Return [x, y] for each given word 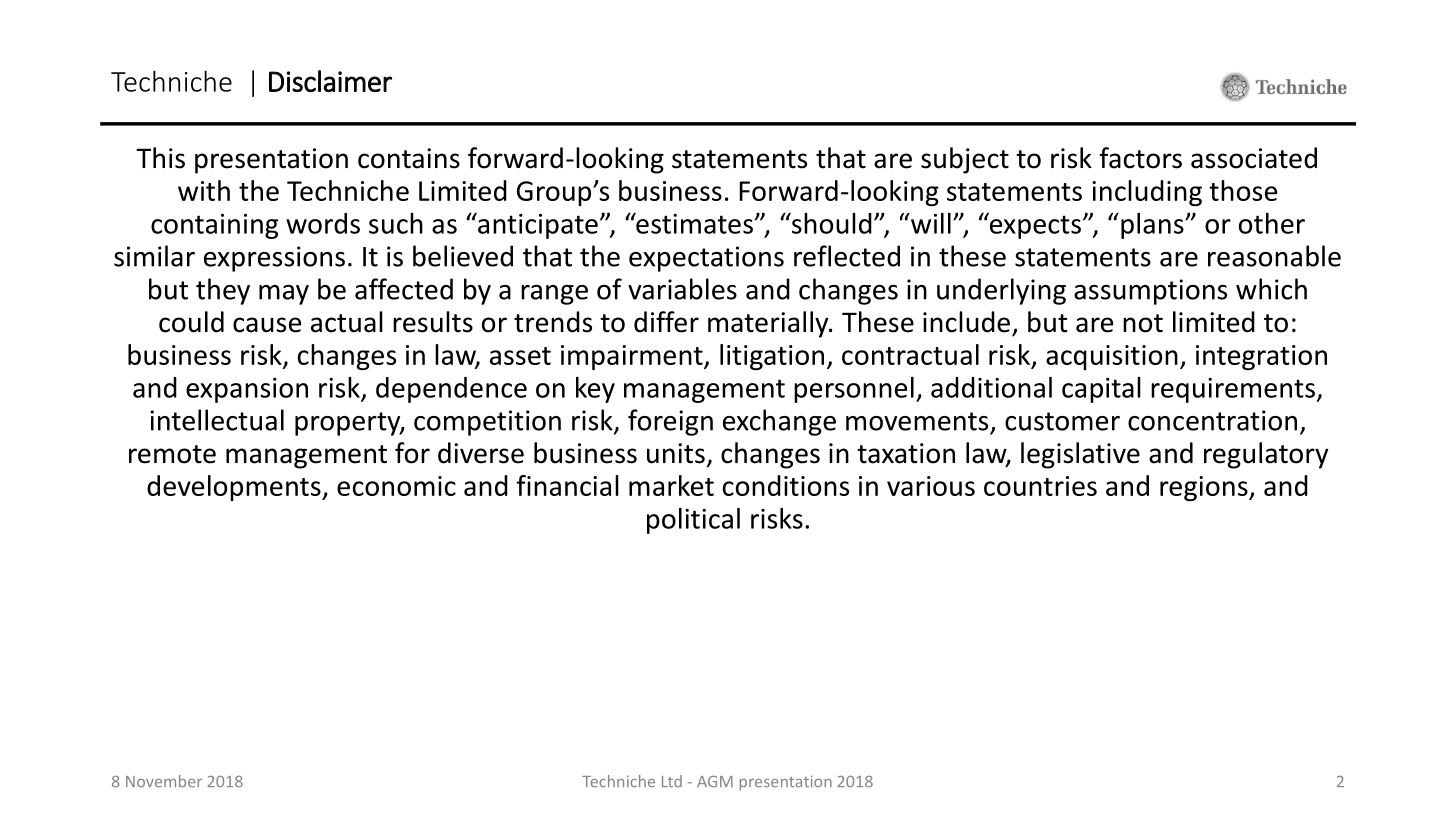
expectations [706, 259]
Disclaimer [330, 81]
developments [235, 488]
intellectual [217, 420]
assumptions [1150, 292]
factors [1141, 158]
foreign [670, 422]
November [164, 781]
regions [1205, 488]
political [693, 521]
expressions [274, 259]
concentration [1212, 420]
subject [965, 160]
